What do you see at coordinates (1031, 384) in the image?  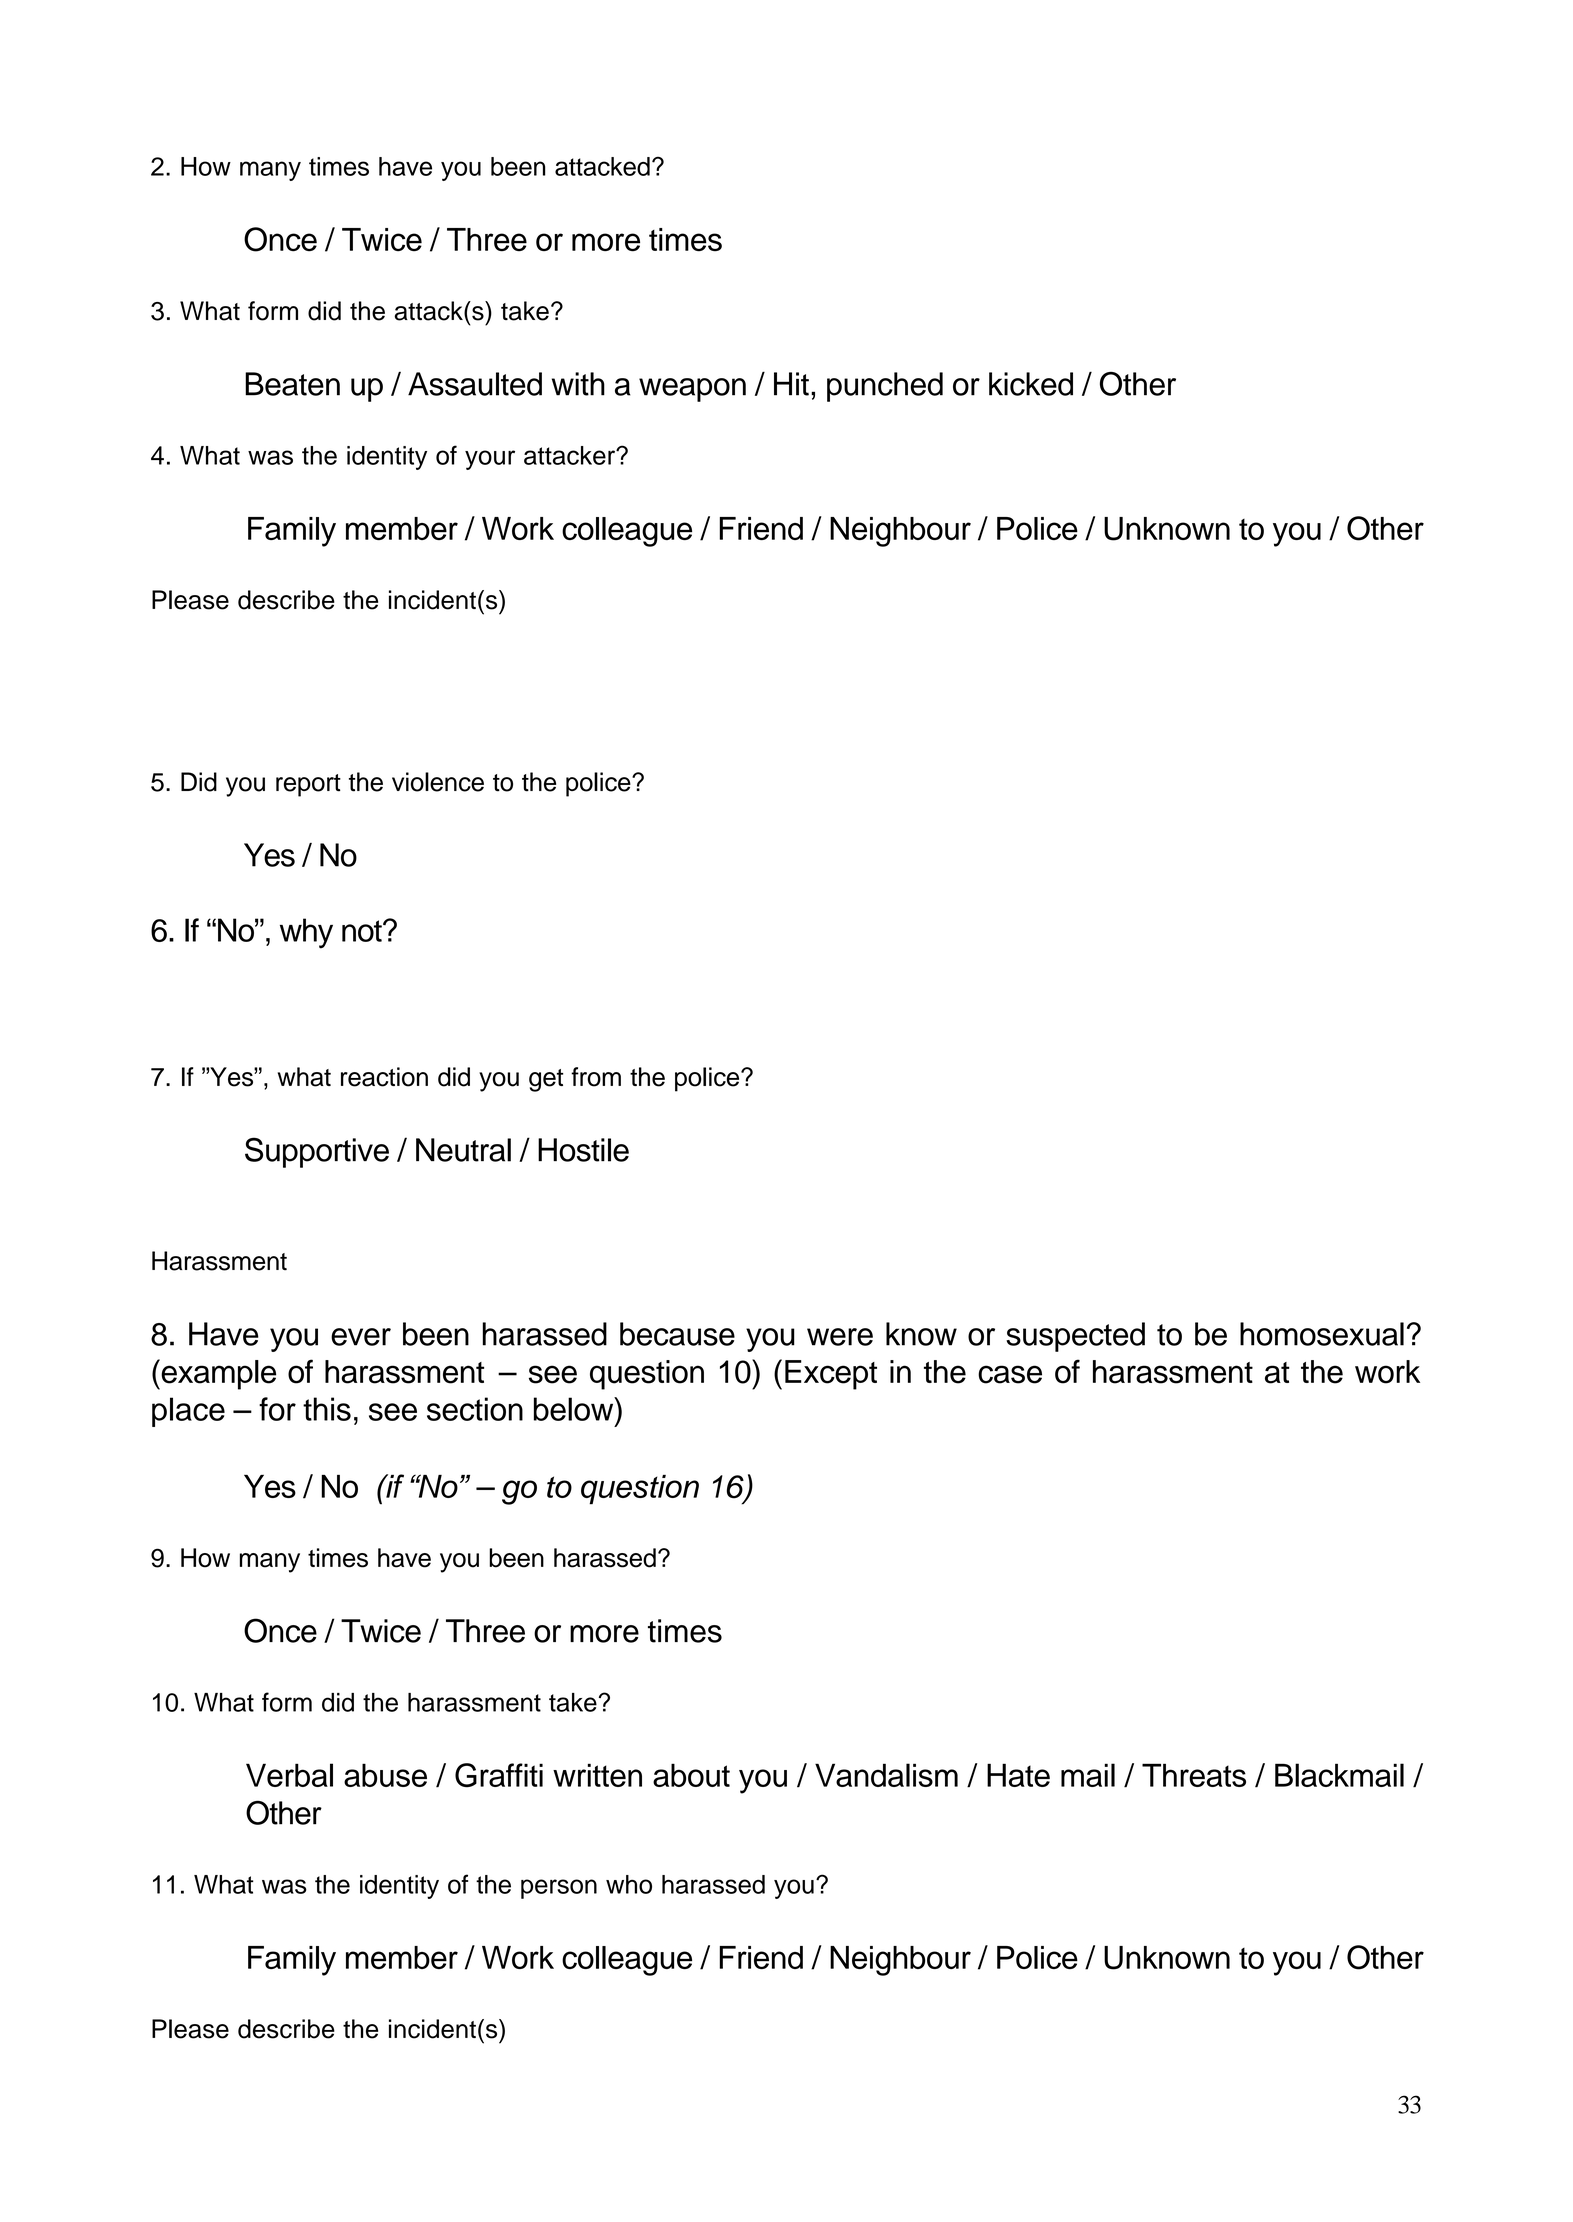 I see `kicked` at bounding box center [1031, 384].
